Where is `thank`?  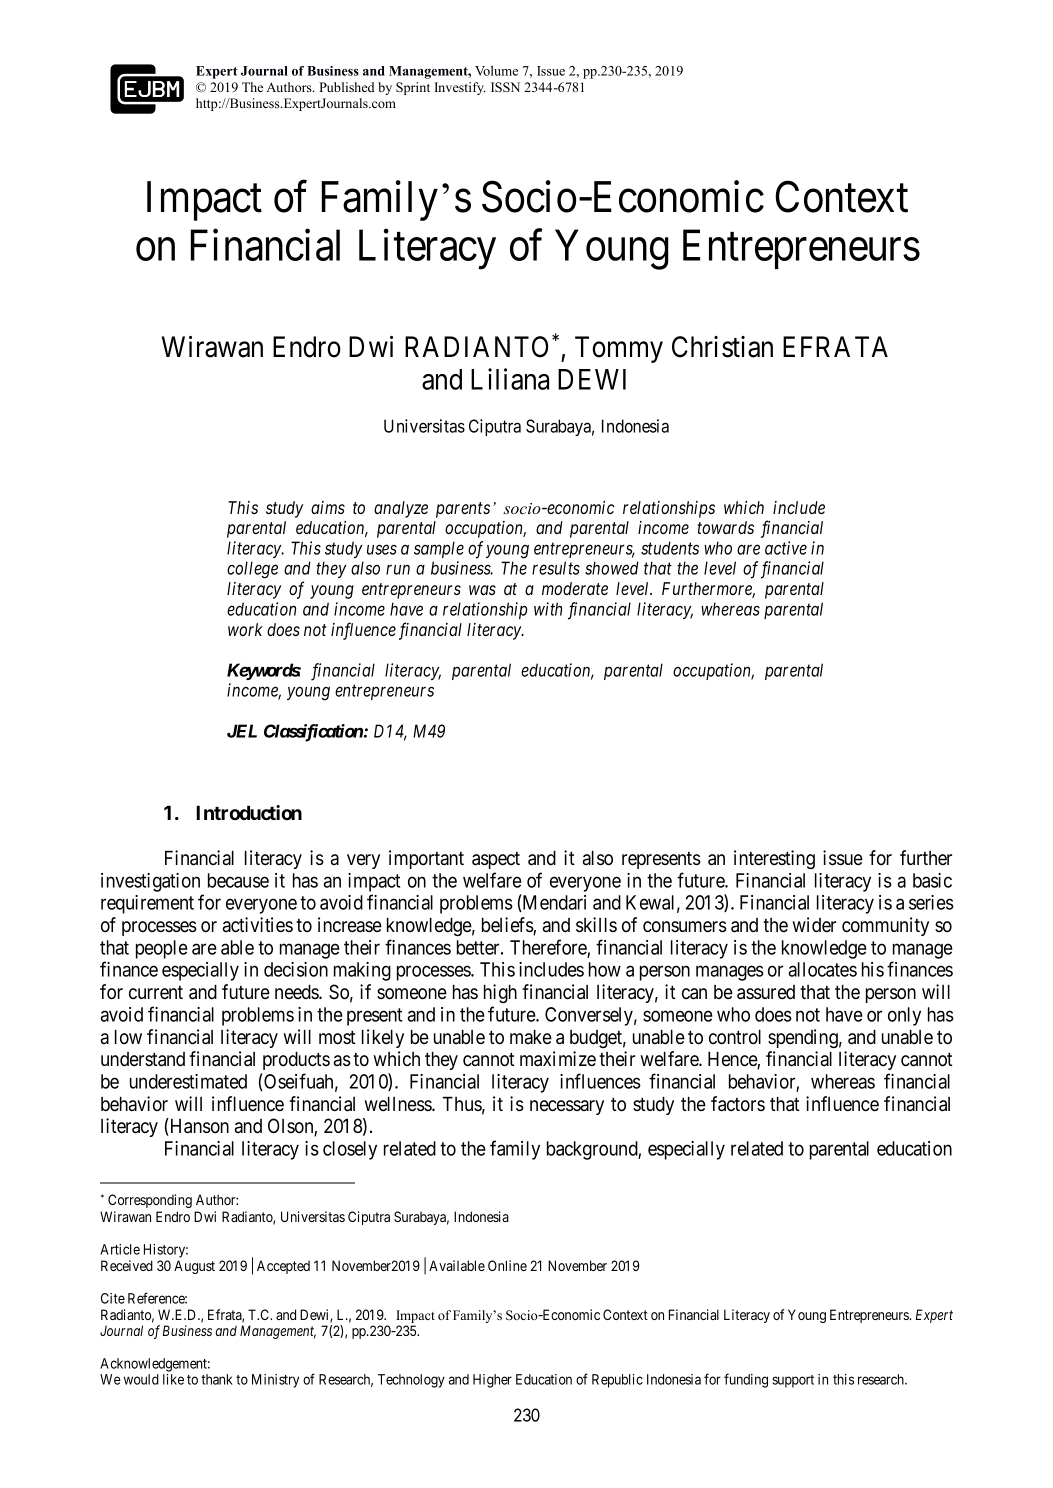 thank is located at coordinates (217, 1379).
